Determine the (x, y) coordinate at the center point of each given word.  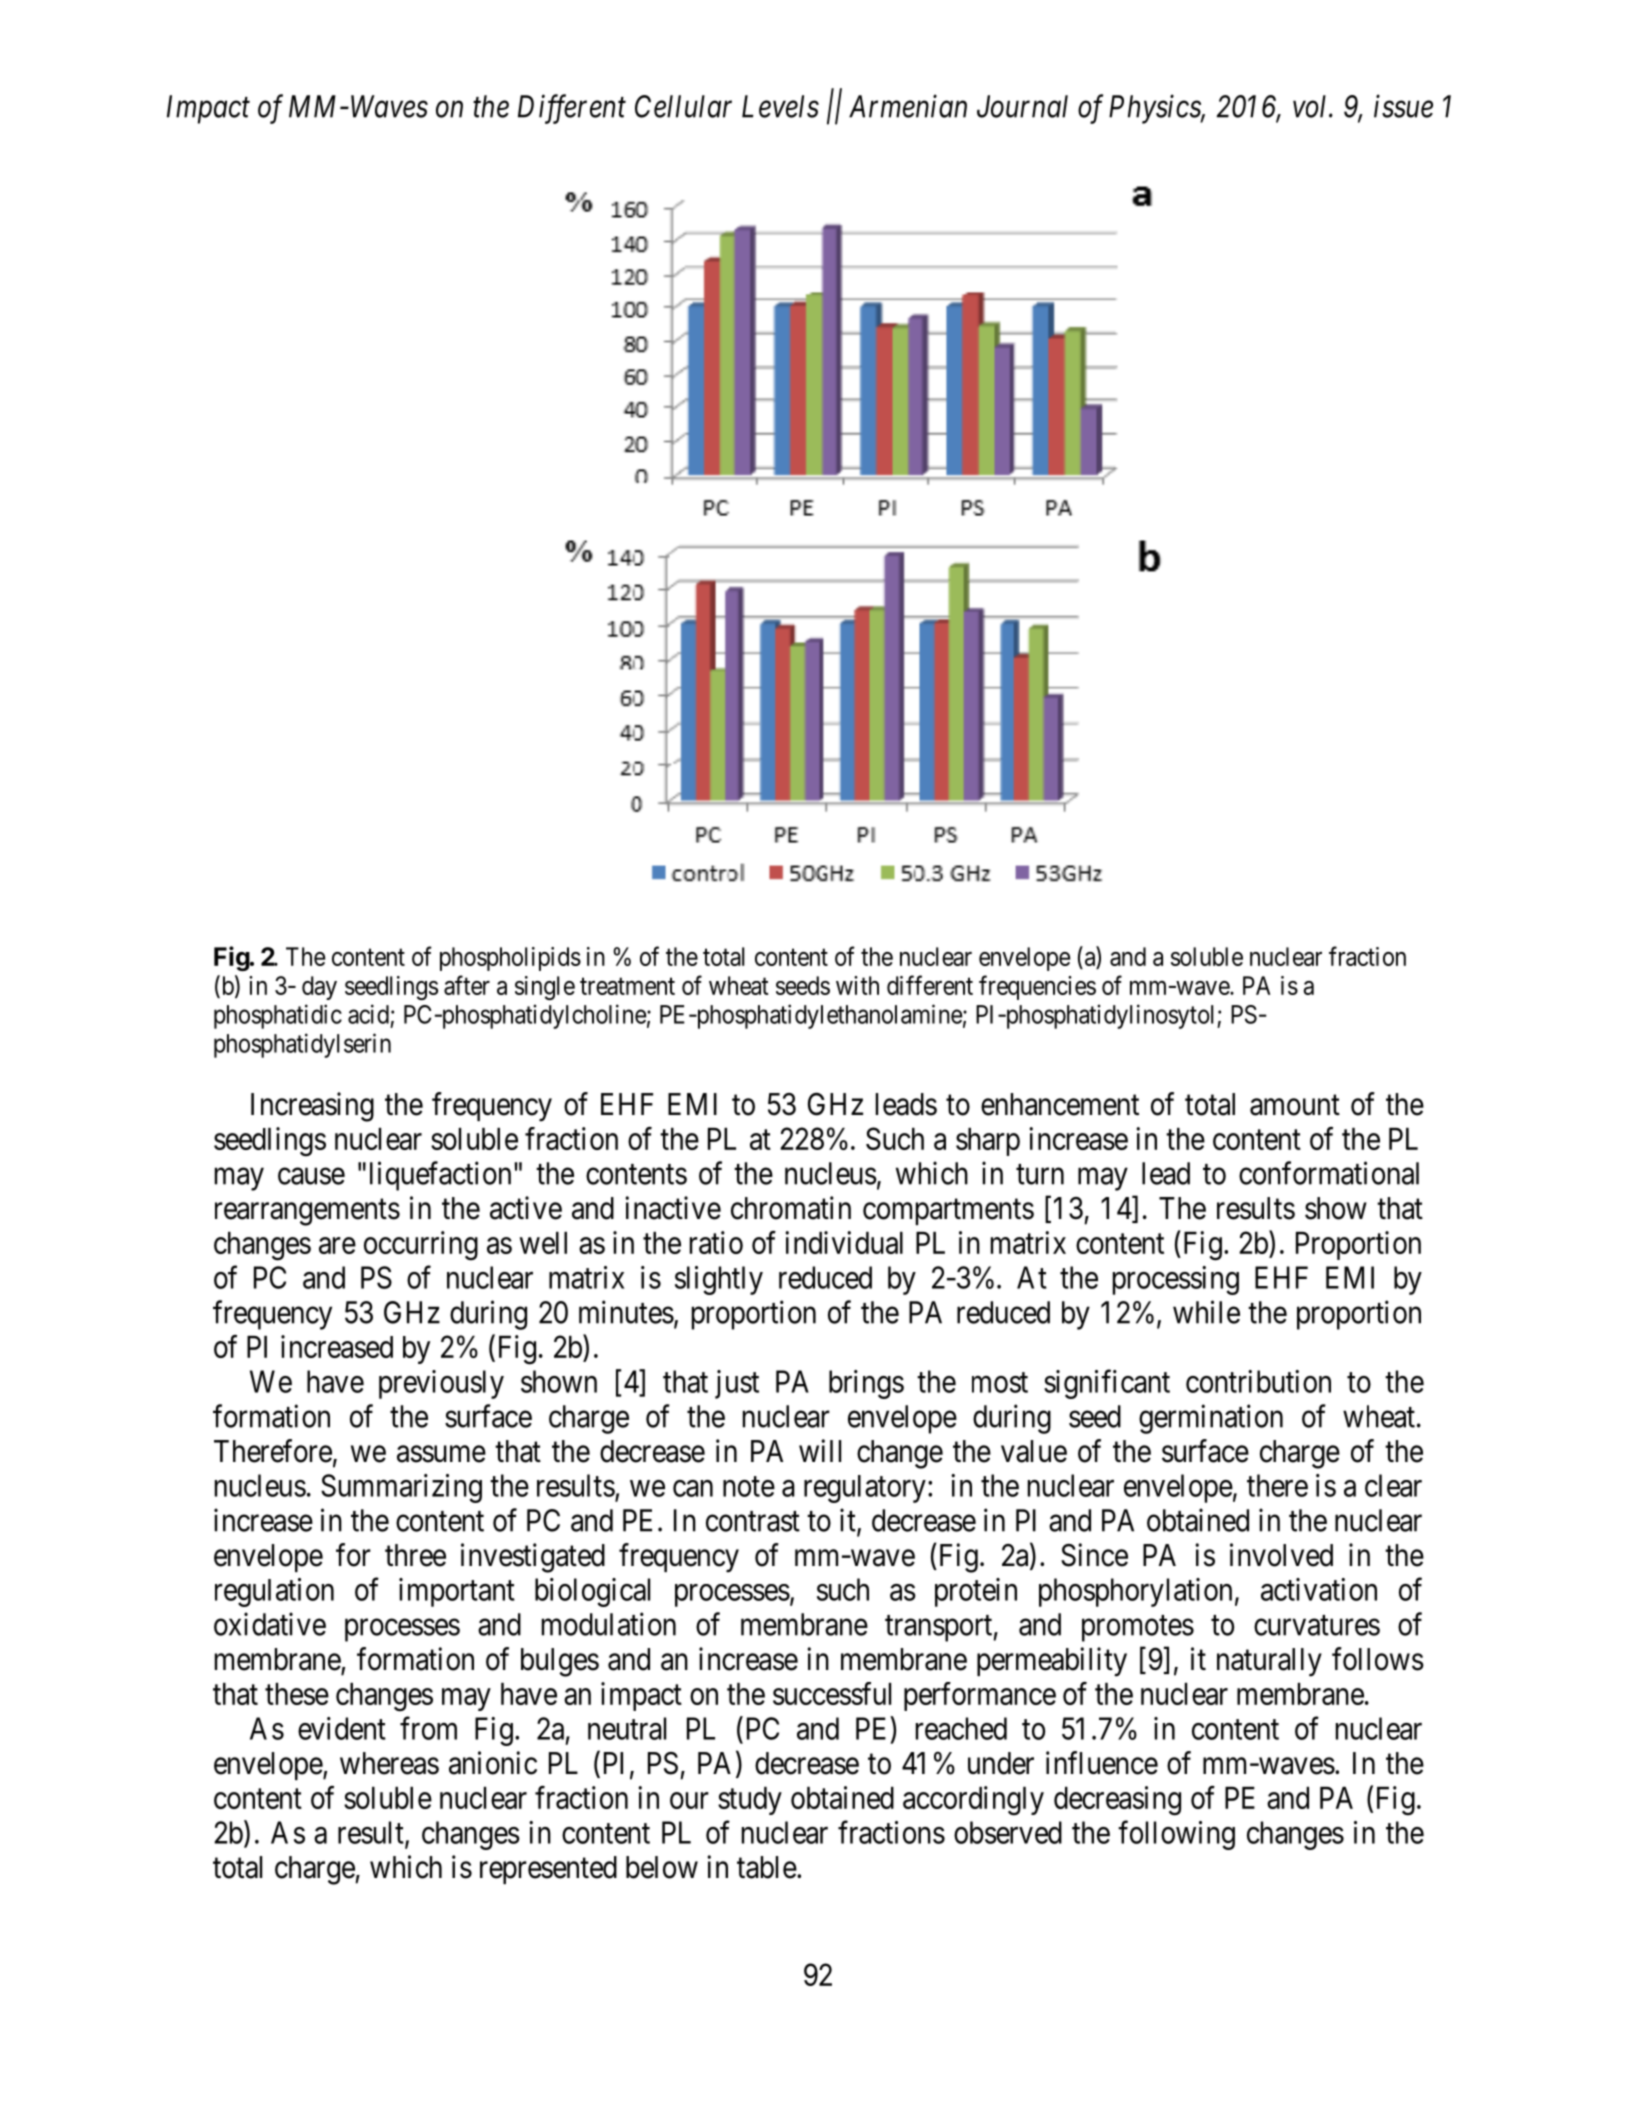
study (750, 1801)
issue (1403, 106)
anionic (493, 1763)
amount (1295, 1105)
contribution (1258, 1381)
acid (368, 1014)
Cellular (683, 106)
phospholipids (510, 959)
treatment (627, 986)
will (820, 1450)
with (857, 985)
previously (441, 1384)
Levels (780, 106)
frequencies (1037, 987)
